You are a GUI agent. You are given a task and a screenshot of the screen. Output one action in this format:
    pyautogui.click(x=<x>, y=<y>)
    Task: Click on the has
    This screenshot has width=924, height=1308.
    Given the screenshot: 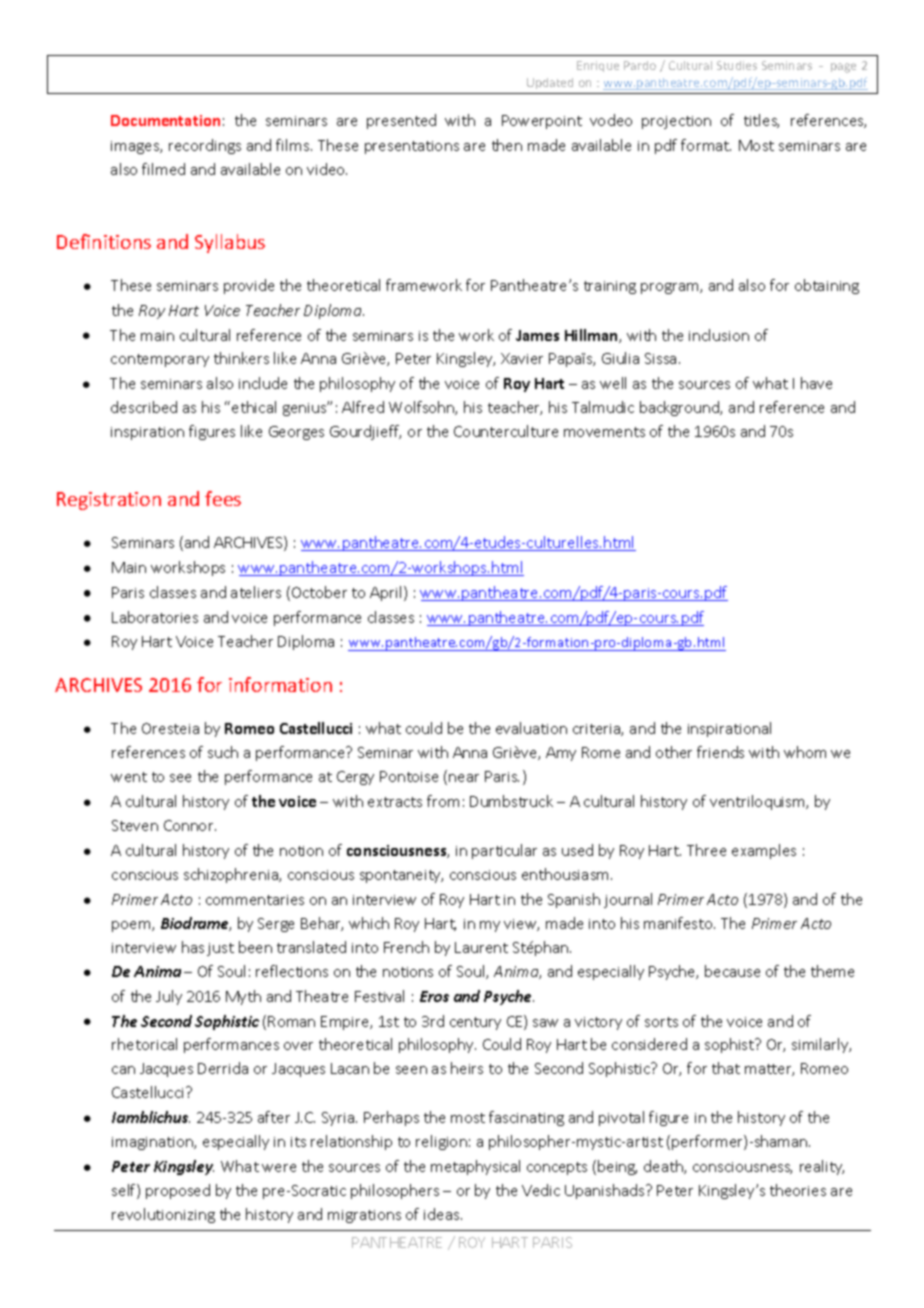 What is the action you would take?
    pyautogui.click(x=193, y=947)
